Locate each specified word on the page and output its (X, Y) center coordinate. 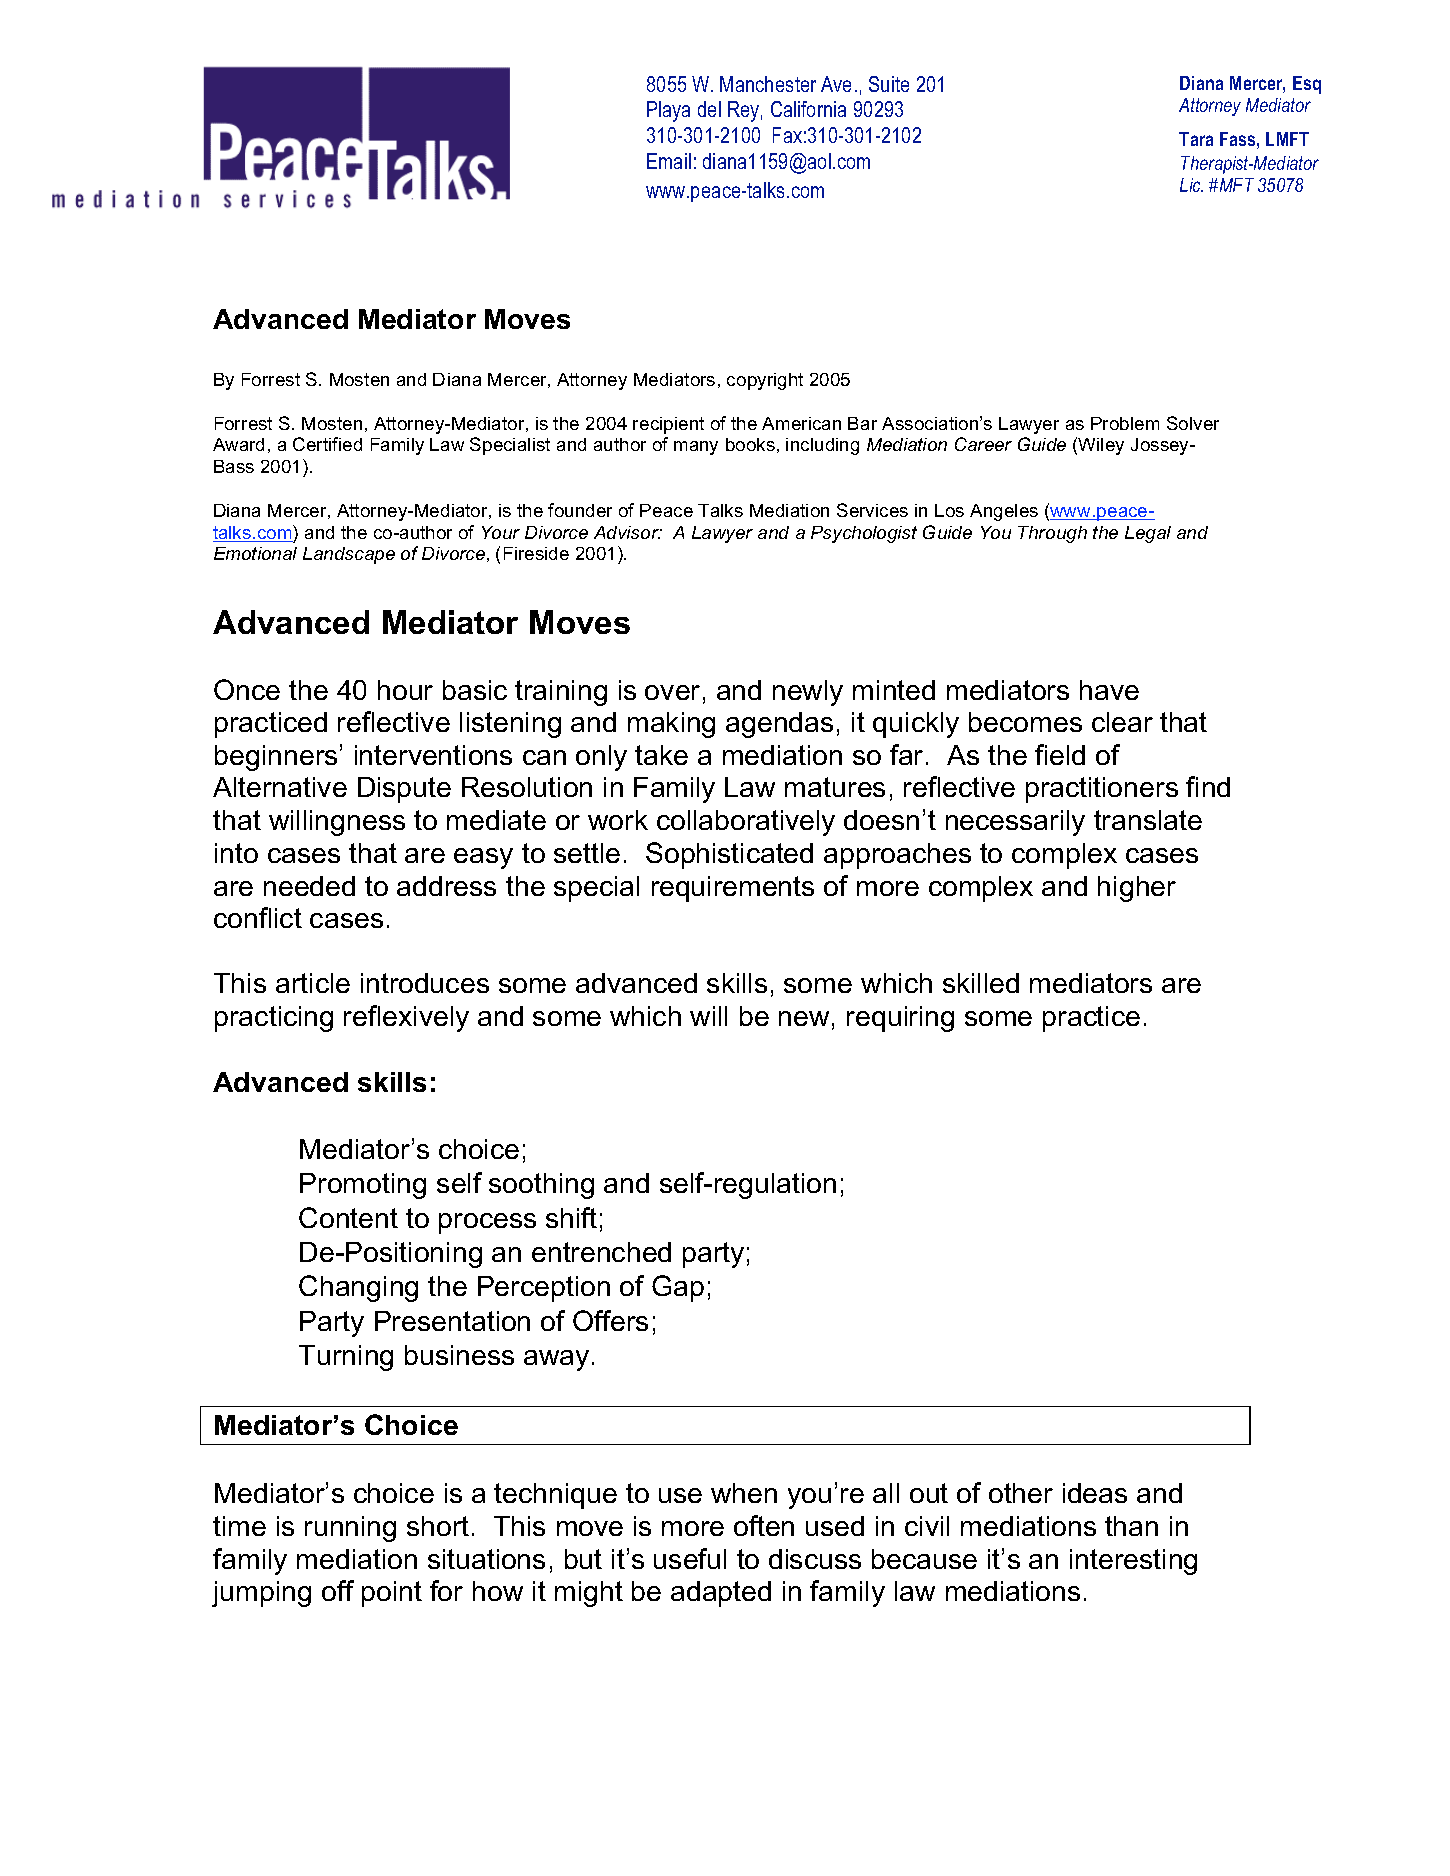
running (350, 1529)
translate (1148, 820)
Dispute (404, 790)
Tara (1196, 139)
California (808, 109)
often (764, 1525)
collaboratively (746, 823)
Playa (668, 111)
